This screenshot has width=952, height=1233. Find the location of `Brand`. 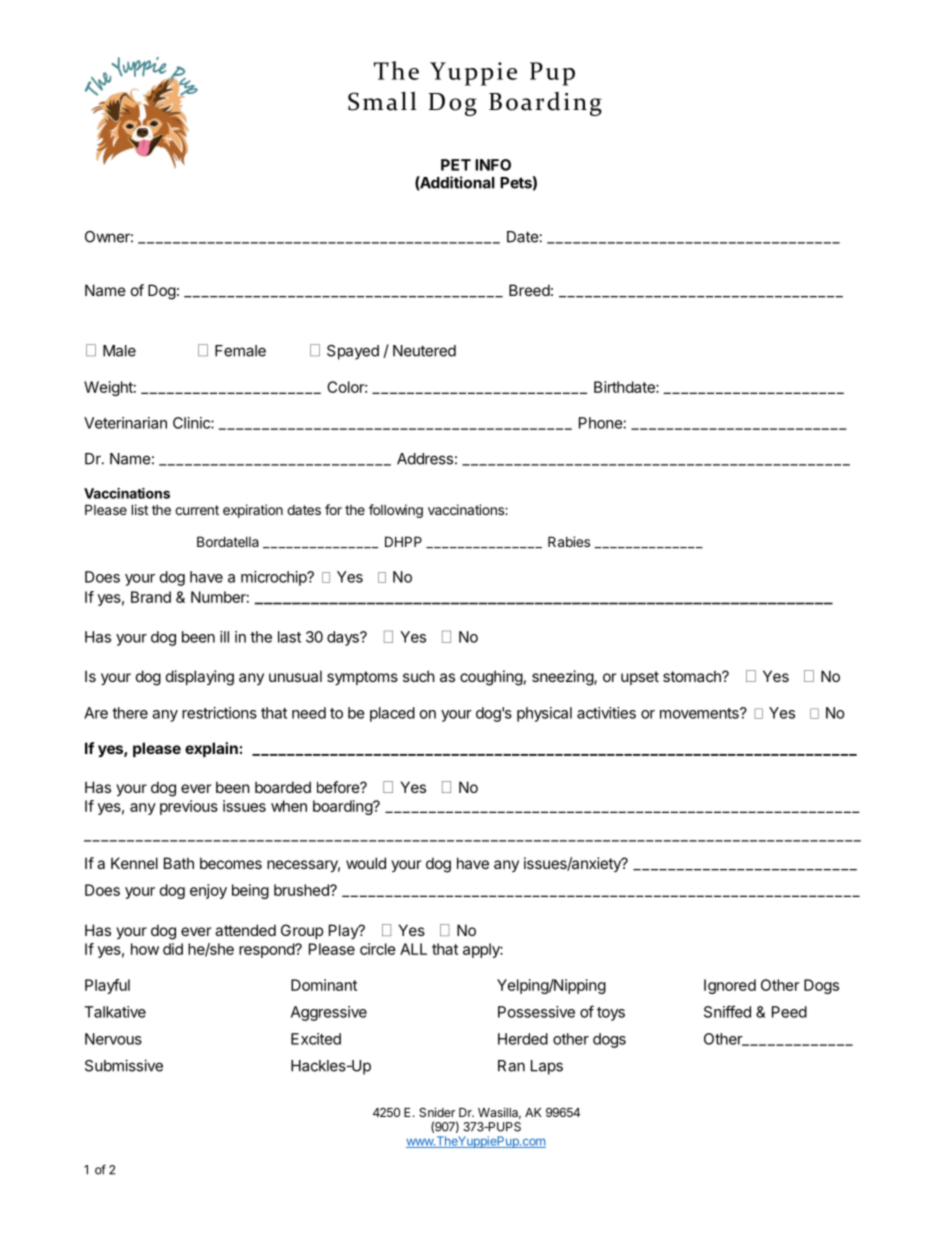

Brand is located at coordinates (151, 597).
